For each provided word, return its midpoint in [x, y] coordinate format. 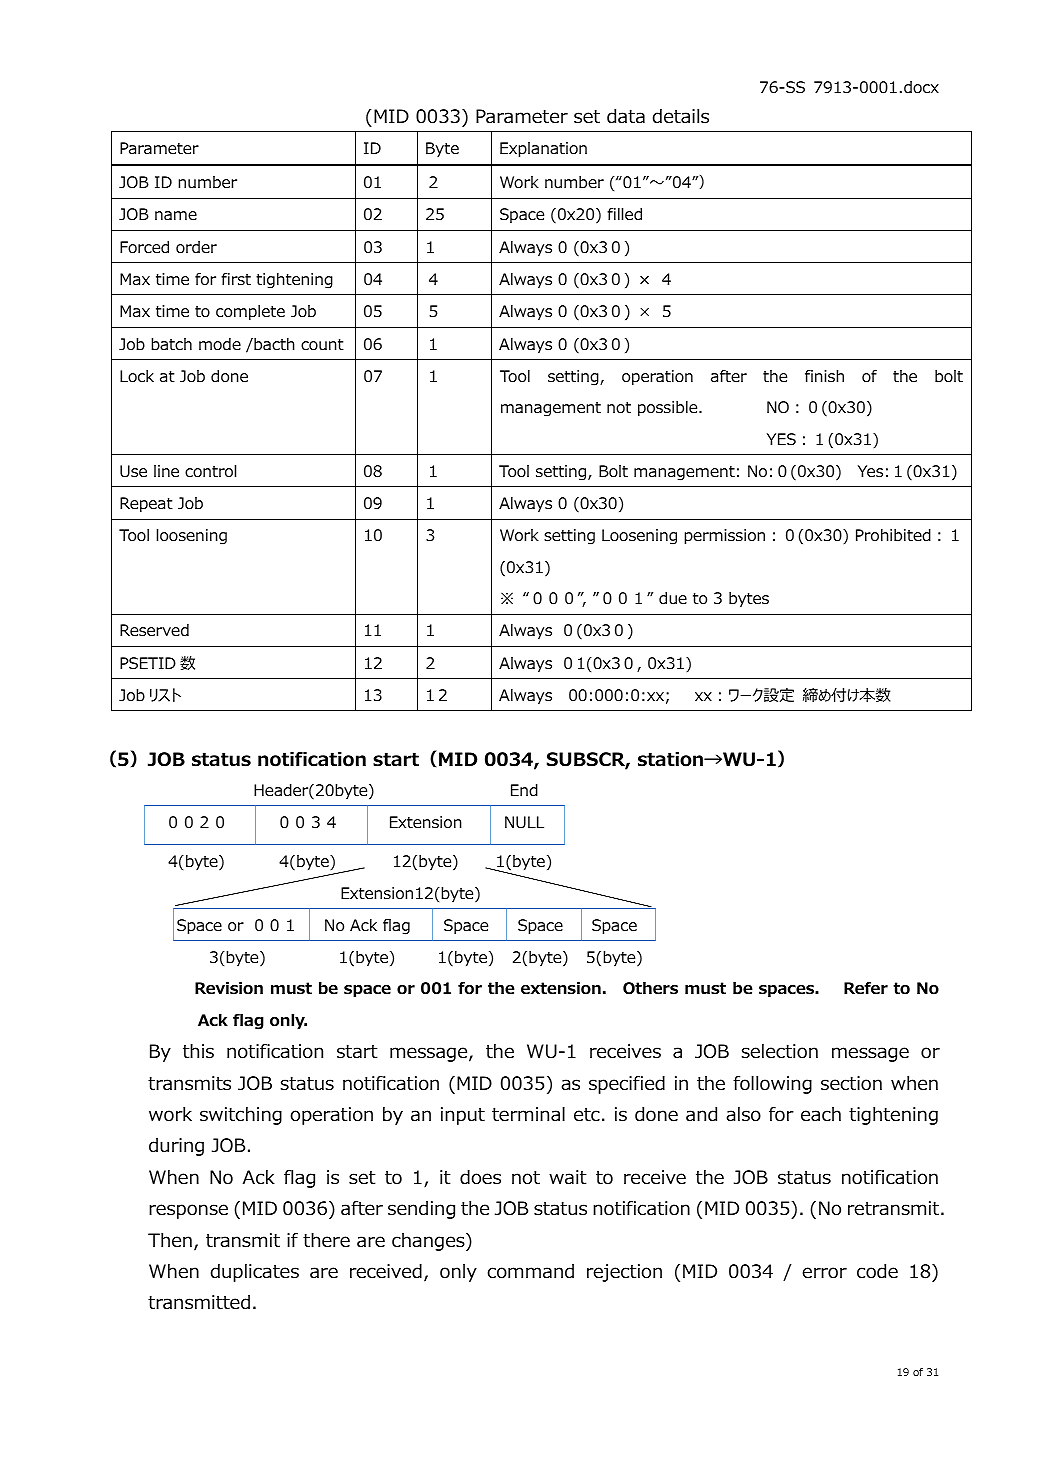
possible [669, 409]
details [681, 116]
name [176, 215]
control [210, 471]
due [673, 598]
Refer [866, 988]
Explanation [543, 150]
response [188, 1211]
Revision [229, 988]
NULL [524, 822]
